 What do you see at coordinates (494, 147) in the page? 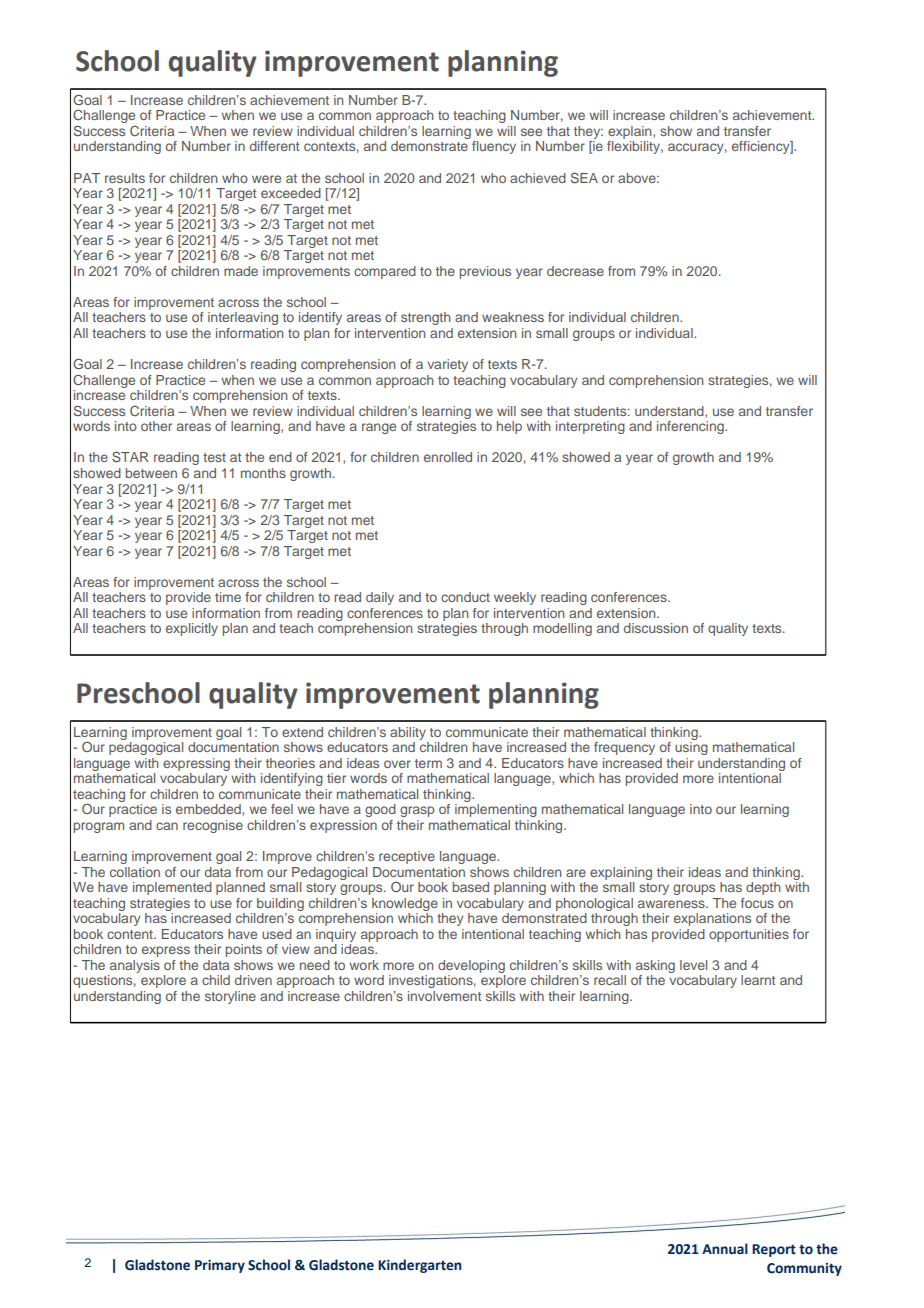
I see `fluency` at bounding box center [494, 147].
